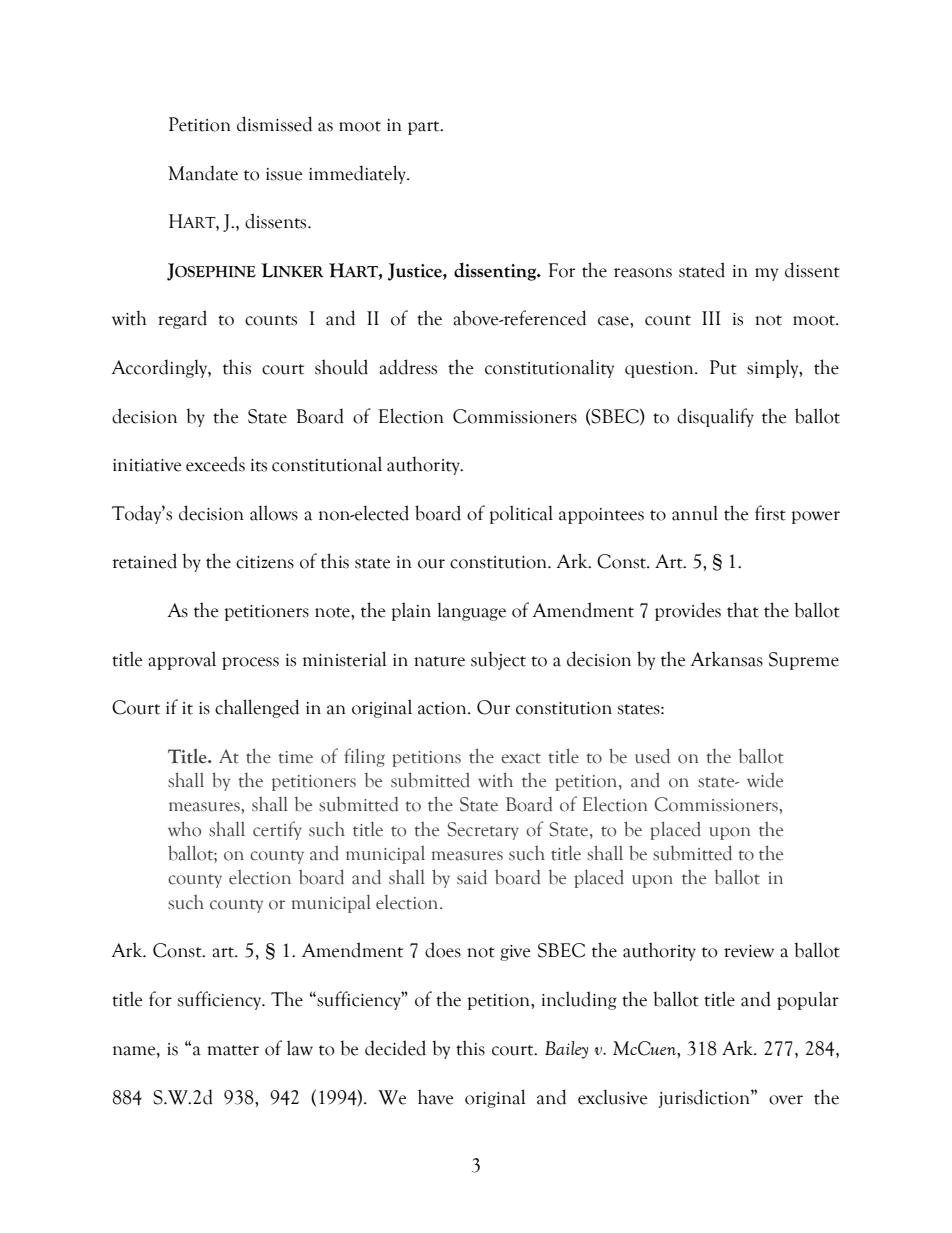  What do you see at coordinates (203, 173) in the document?
I see `Mandate` at bounding box center [203, 173].
